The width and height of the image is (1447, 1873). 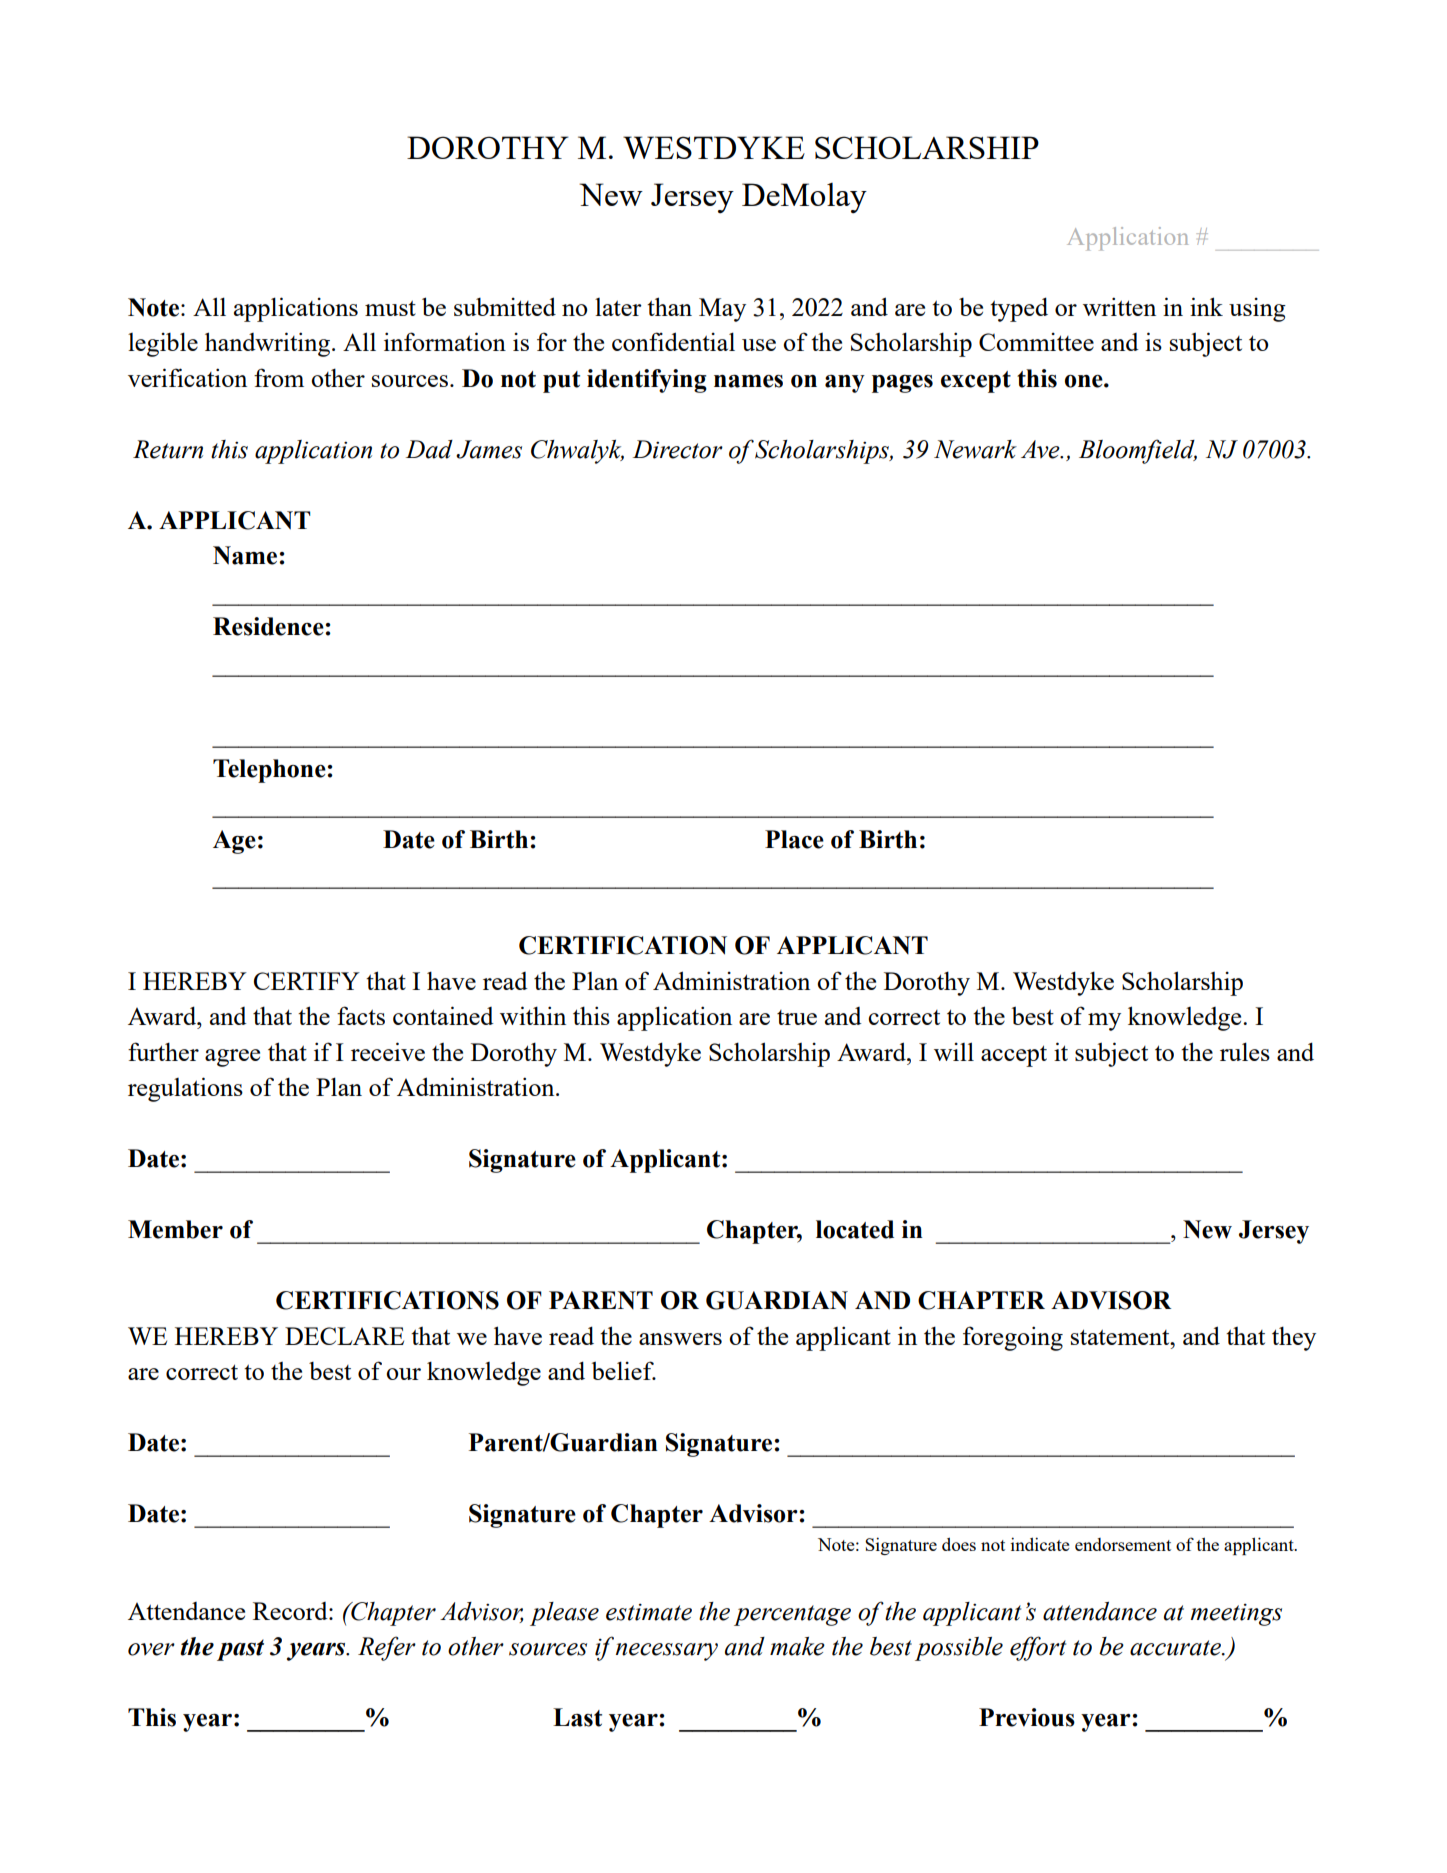 What do you see at coordinates (1121, 1337) in the image?
I see `statement` at bounding box center [1121, 1337].
